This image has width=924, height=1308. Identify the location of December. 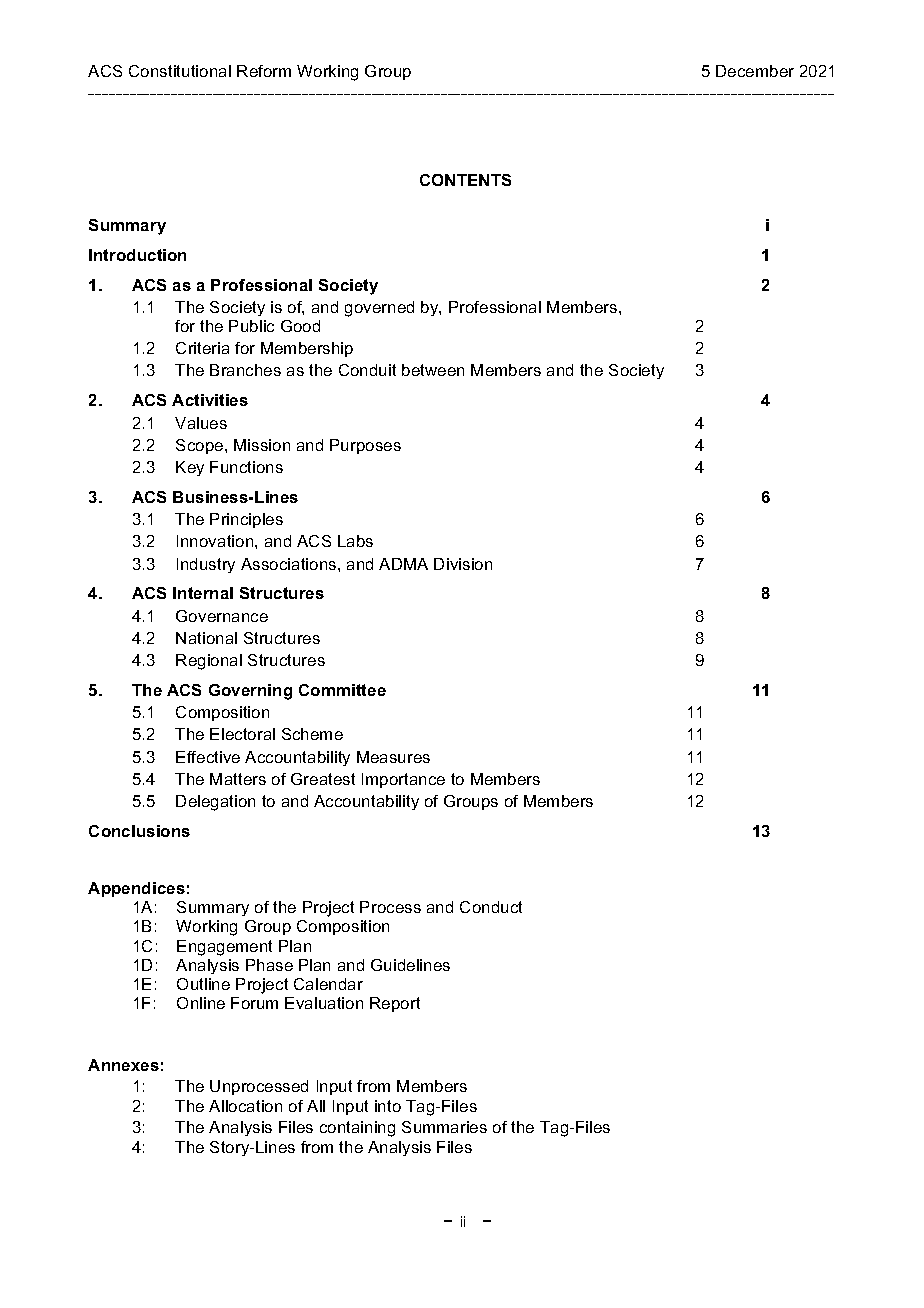
(755, 71).
